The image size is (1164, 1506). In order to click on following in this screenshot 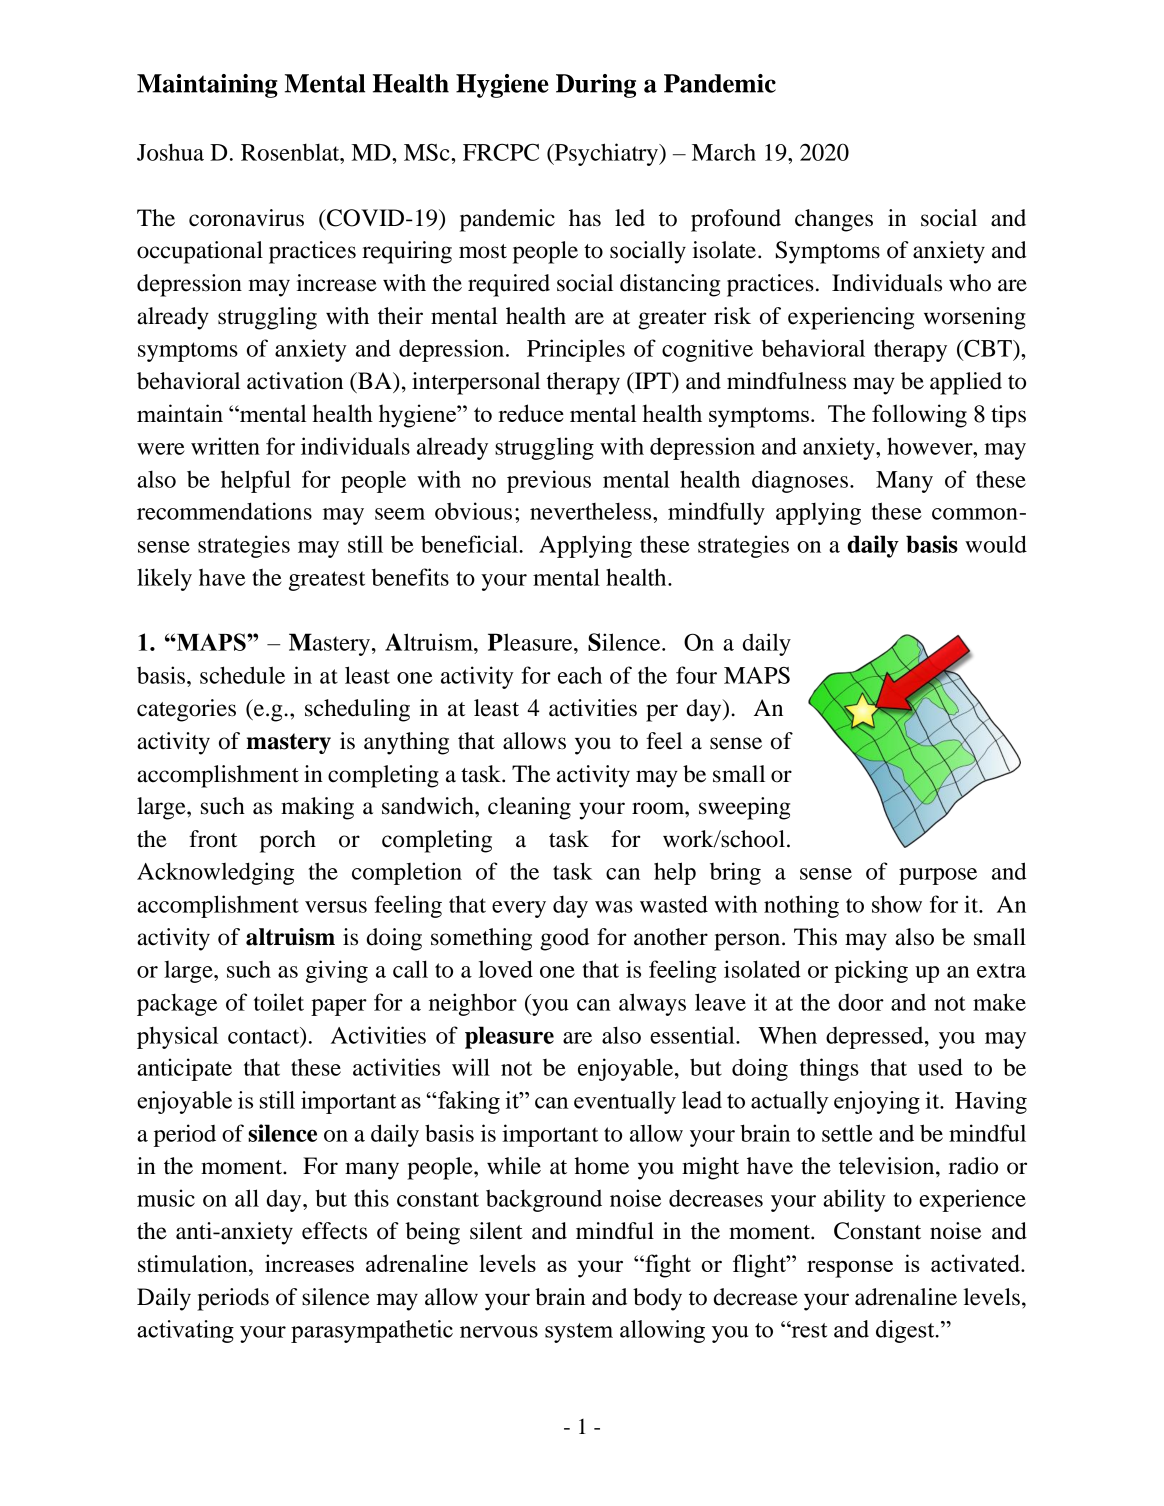, I will do `click(919, 416)`.
